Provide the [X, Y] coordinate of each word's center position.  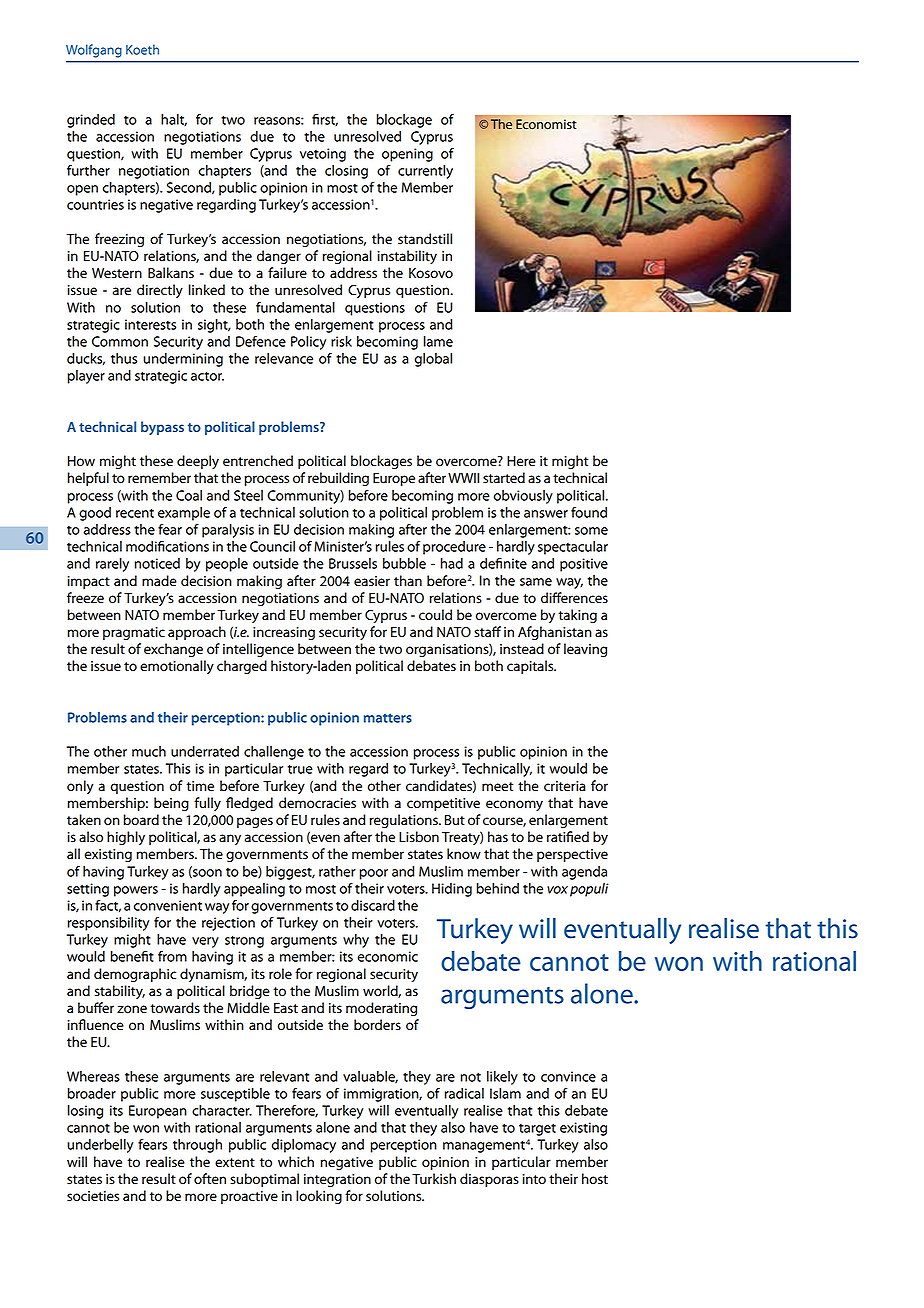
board [141, 820]
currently [425, 172]
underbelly [100, 1146]
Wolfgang [94, 51]
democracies [317, 803]
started [504, 478]
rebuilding [338, 479]
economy [514, 805]
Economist [546, 124]
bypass [162, 428]
